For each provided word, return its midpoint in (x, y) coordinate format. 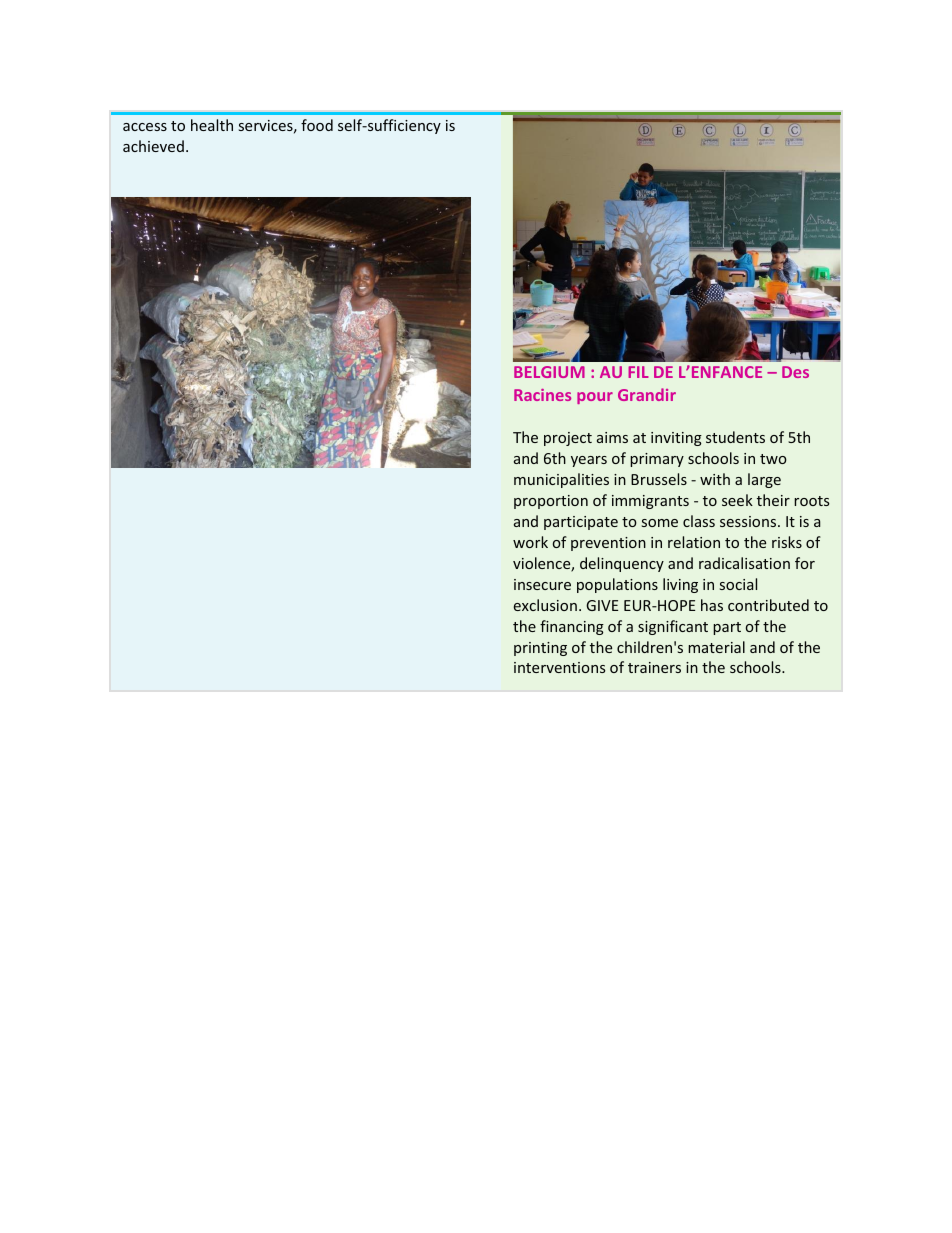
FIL (638, 372)
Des (795, 372)
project (568, 439)
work (530, 542)
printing (540, 649)
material (716, 647)
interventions (560, 667)
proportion (551, 502)
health (212, 125)
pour (595, 398)
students (735, 437)
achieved (153, 146)
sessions (749, 521)
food (317, 125)
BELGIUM (549, 372)
